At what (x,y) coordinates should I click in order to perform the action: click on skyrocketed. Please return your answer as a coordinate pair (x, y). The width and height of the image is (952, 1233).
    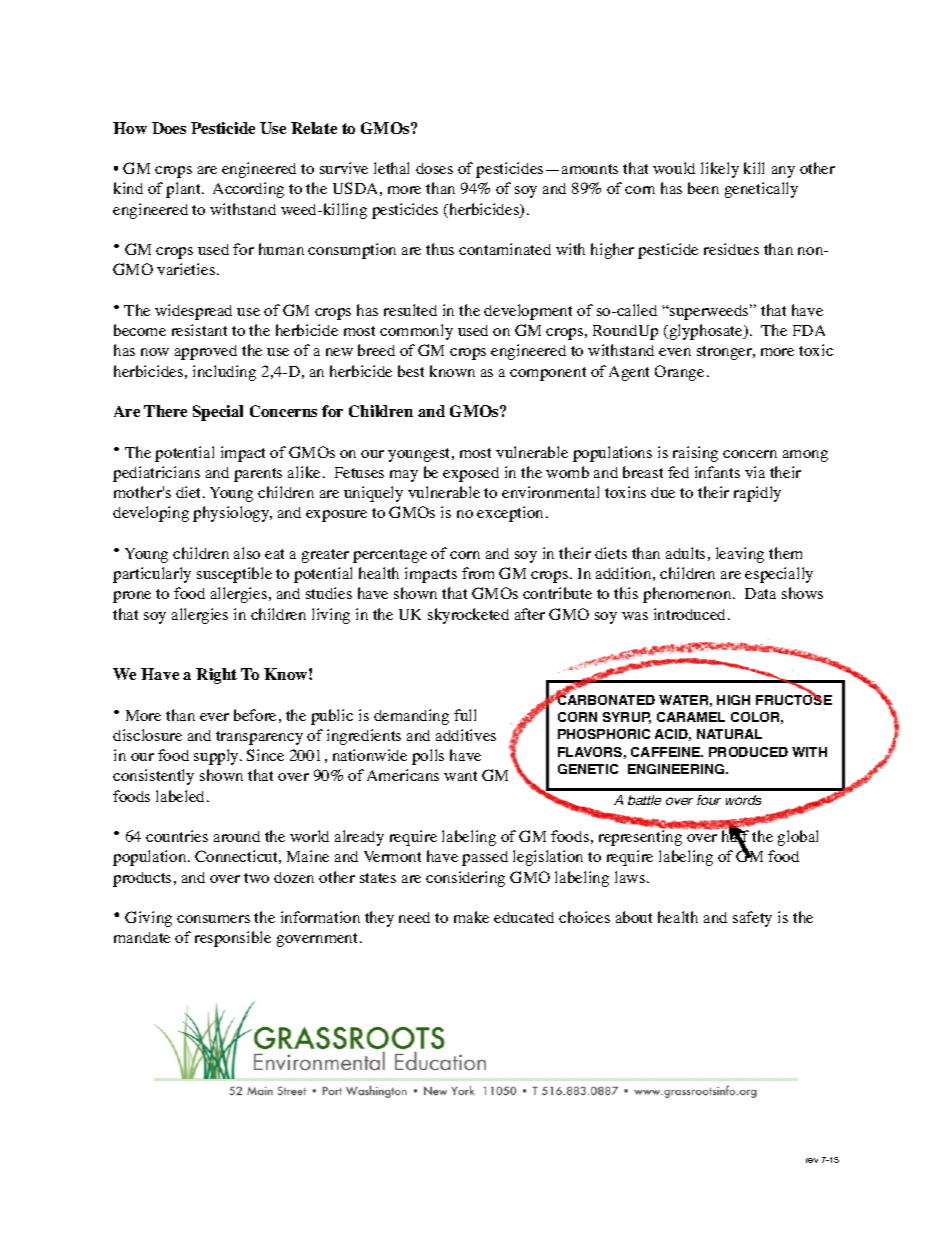
    Looking at the image, I should click on (468, 616).
